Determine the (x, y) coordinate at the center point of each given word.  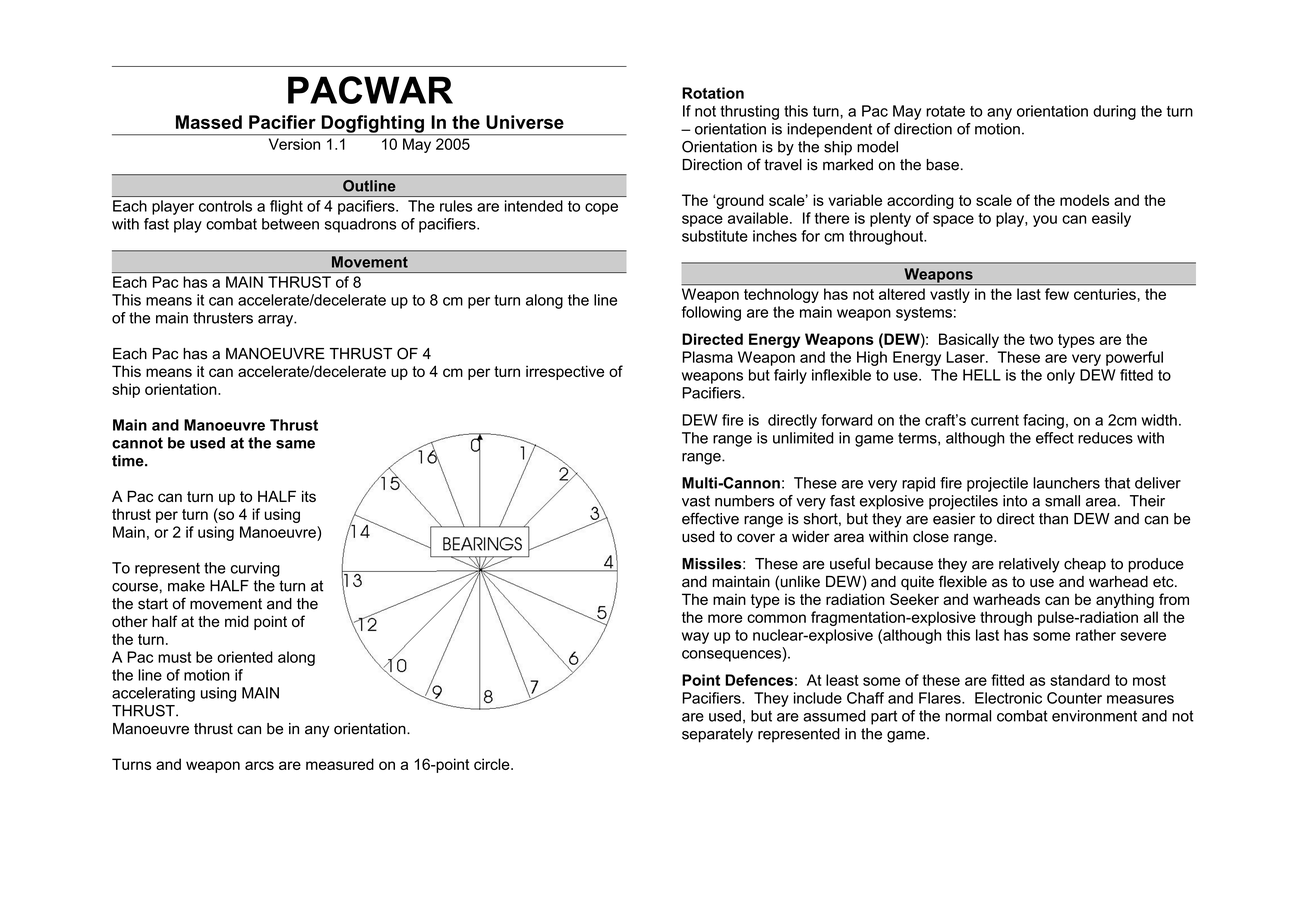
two (1041, 339)
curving (255, 569)
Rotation (713, 93)
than (1053, 519)
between (290, 224)
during (1114, 112)
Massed (209, 122)
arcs (259, 765)
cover (756, 538)
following (711, 313)
